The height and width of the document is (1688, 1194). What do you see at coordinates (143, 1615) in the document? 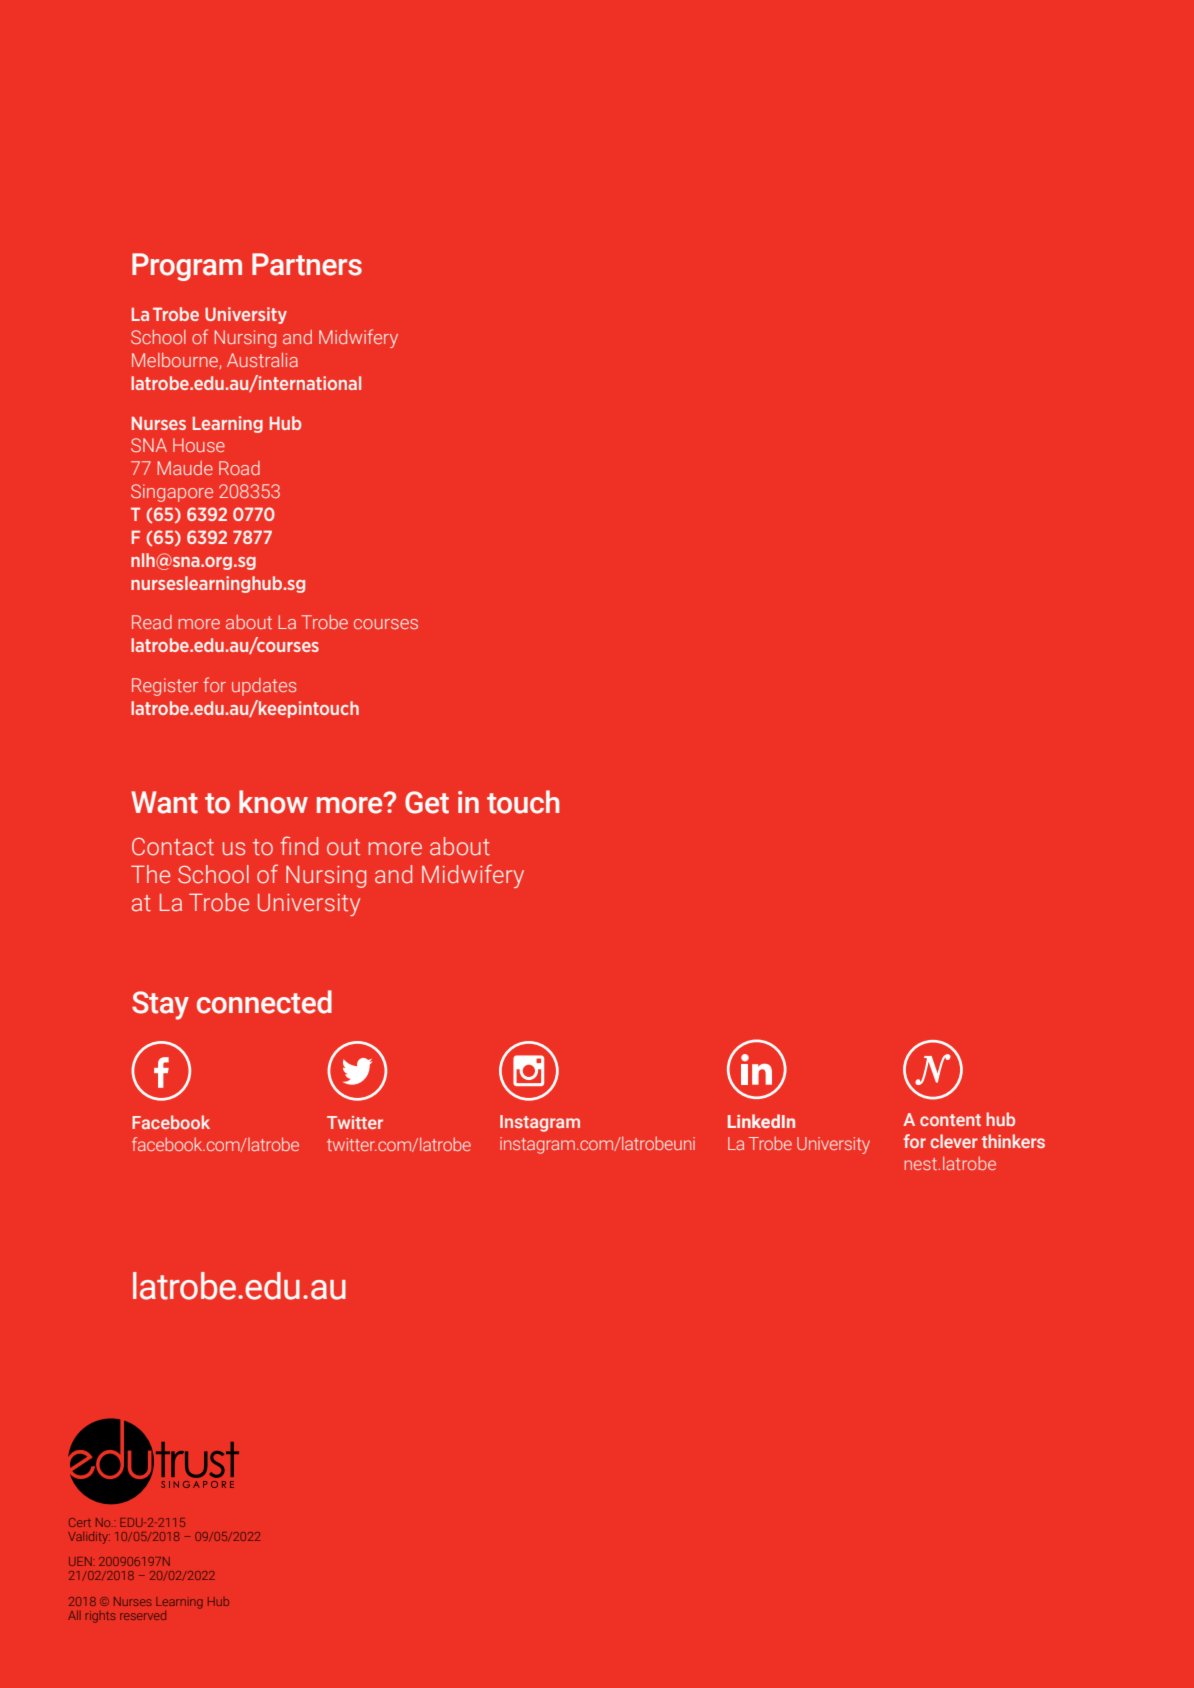
I see `reserved` at bounding box center [143, 1615].
